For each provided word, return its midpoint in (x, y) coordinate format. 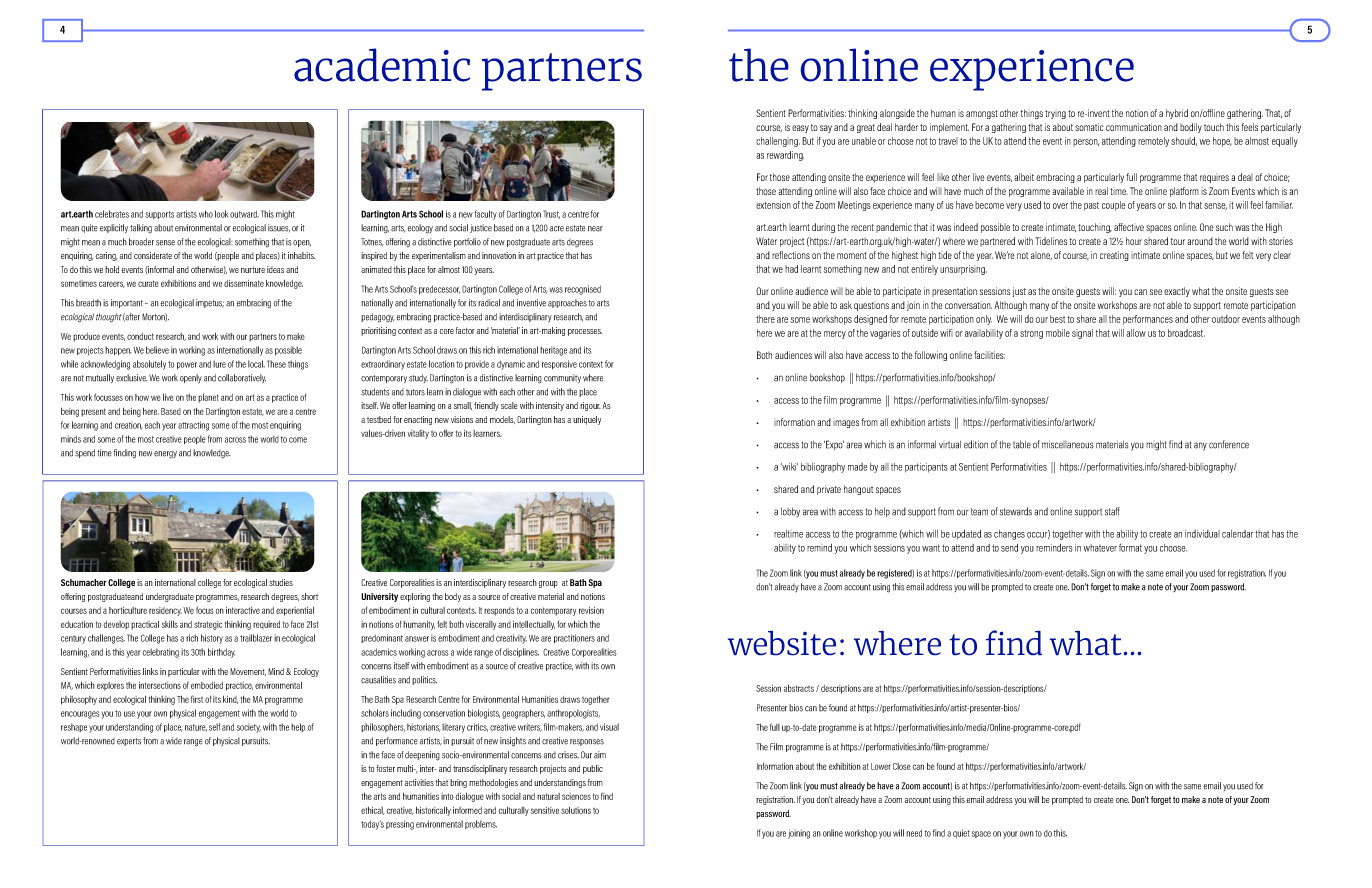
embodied (207, 685)
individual (1202, 534)
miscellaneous (1068, 444)
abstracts (799, 688)
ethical (372, 811)
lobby (790, 512)
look (221, 214)
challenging (778, 142)
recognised (583, 290)
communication (1134, 127)
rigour (590, 406)
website (782, 643)
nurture (253, 270)
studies (281, 582)
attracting (193, 426)
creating (1114, 256)
